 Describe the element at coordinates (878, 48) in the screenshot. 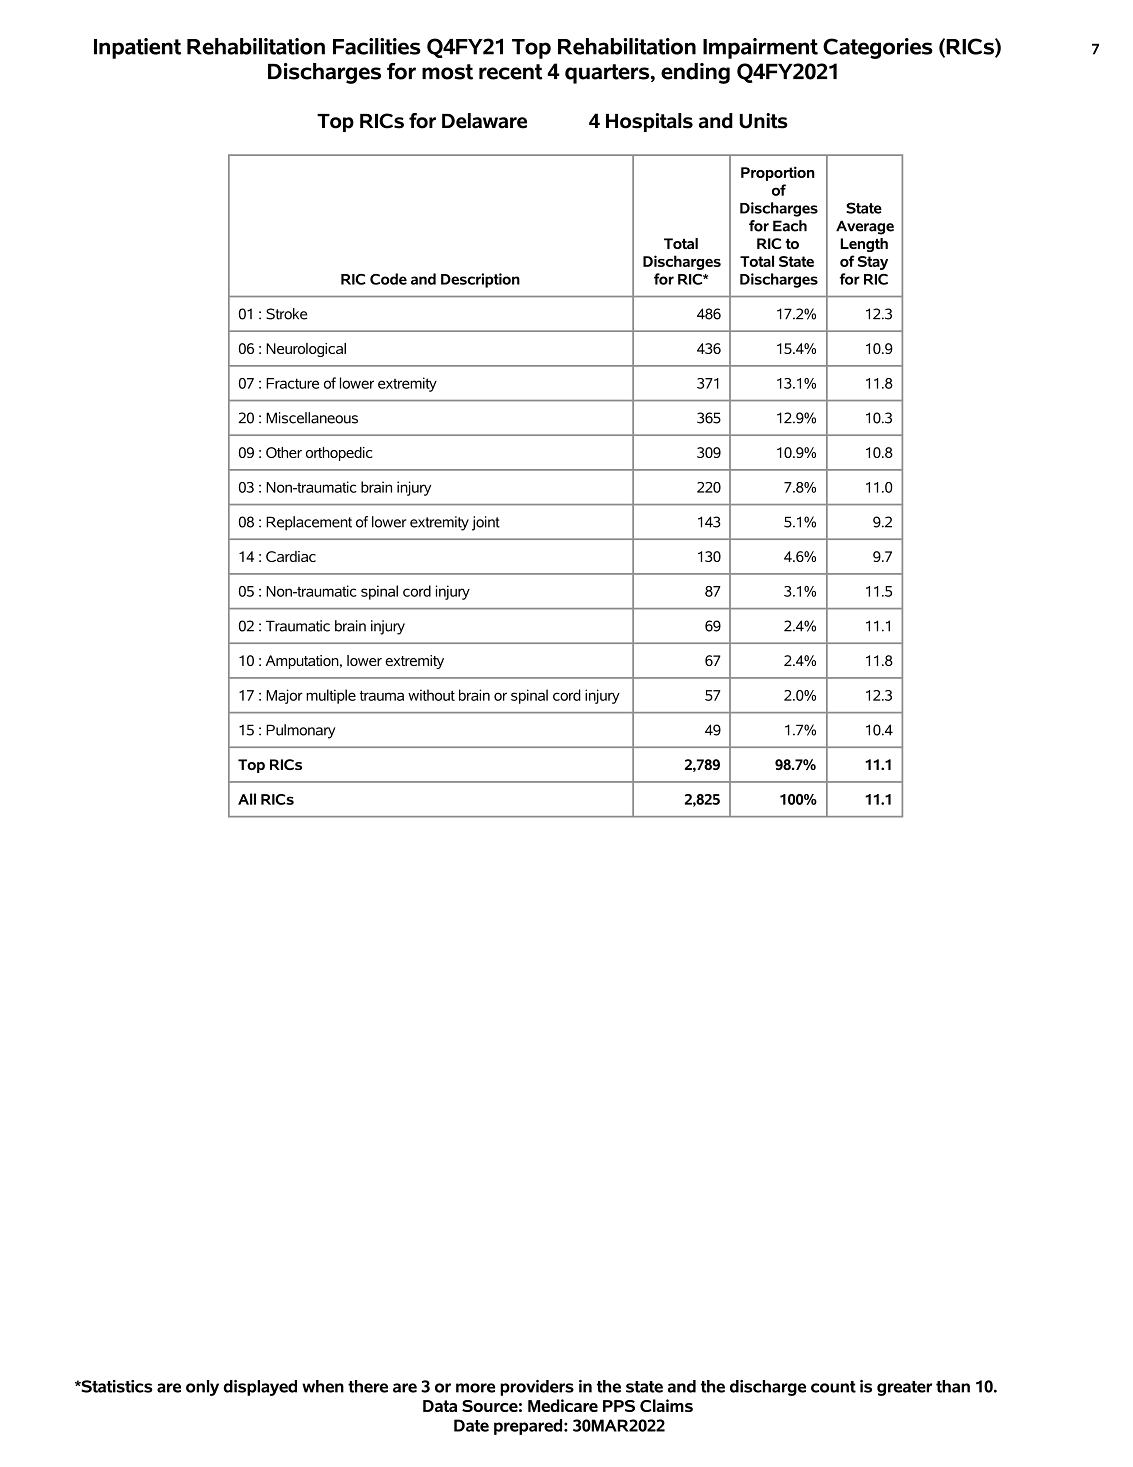

I see `Categories` at that location.
